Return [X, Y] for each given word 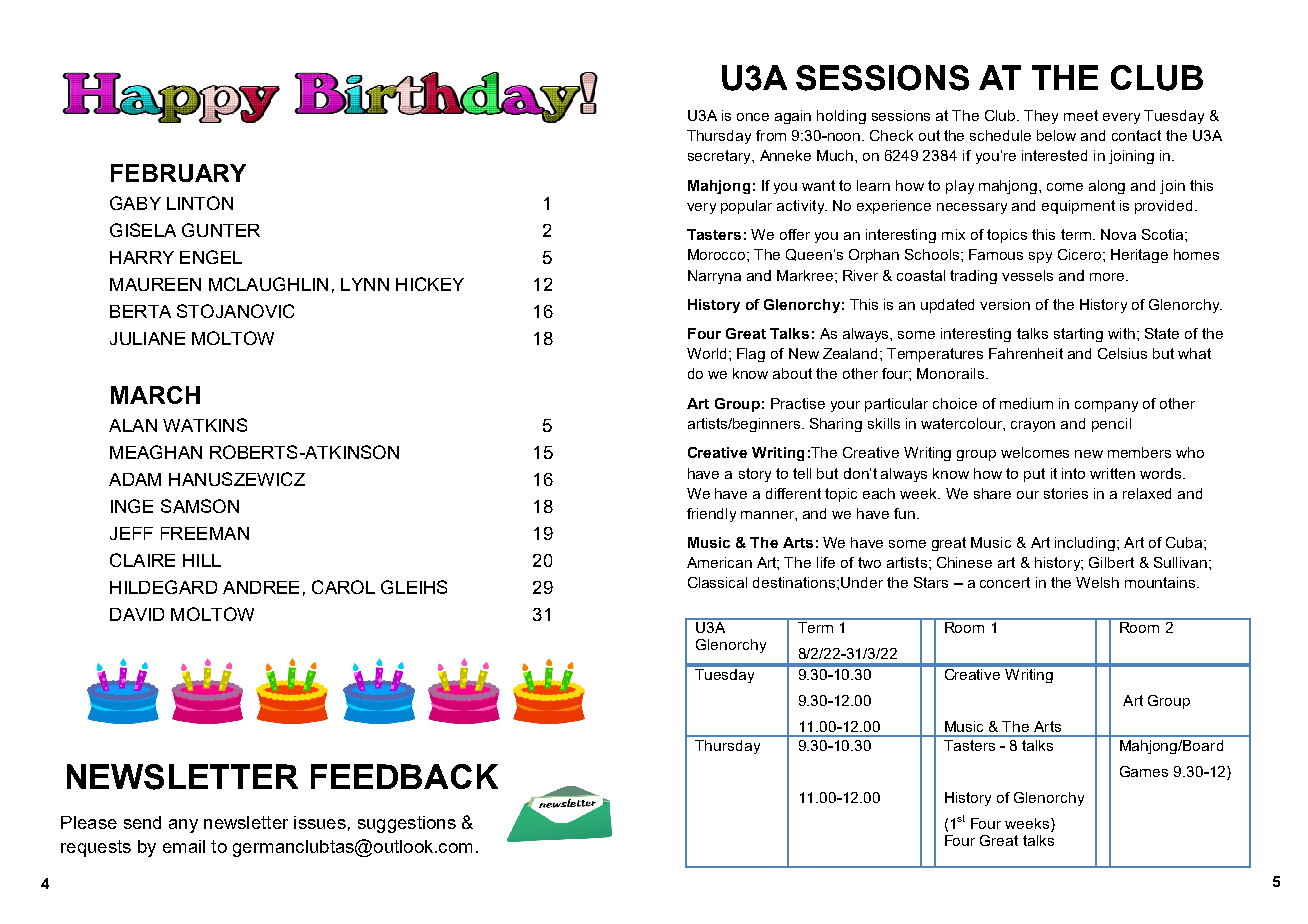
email [184, 846]
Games [1144, 771]
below [1056, 135]
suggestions [407, 824]
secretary [720, 157]
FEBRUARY [178, 173]
